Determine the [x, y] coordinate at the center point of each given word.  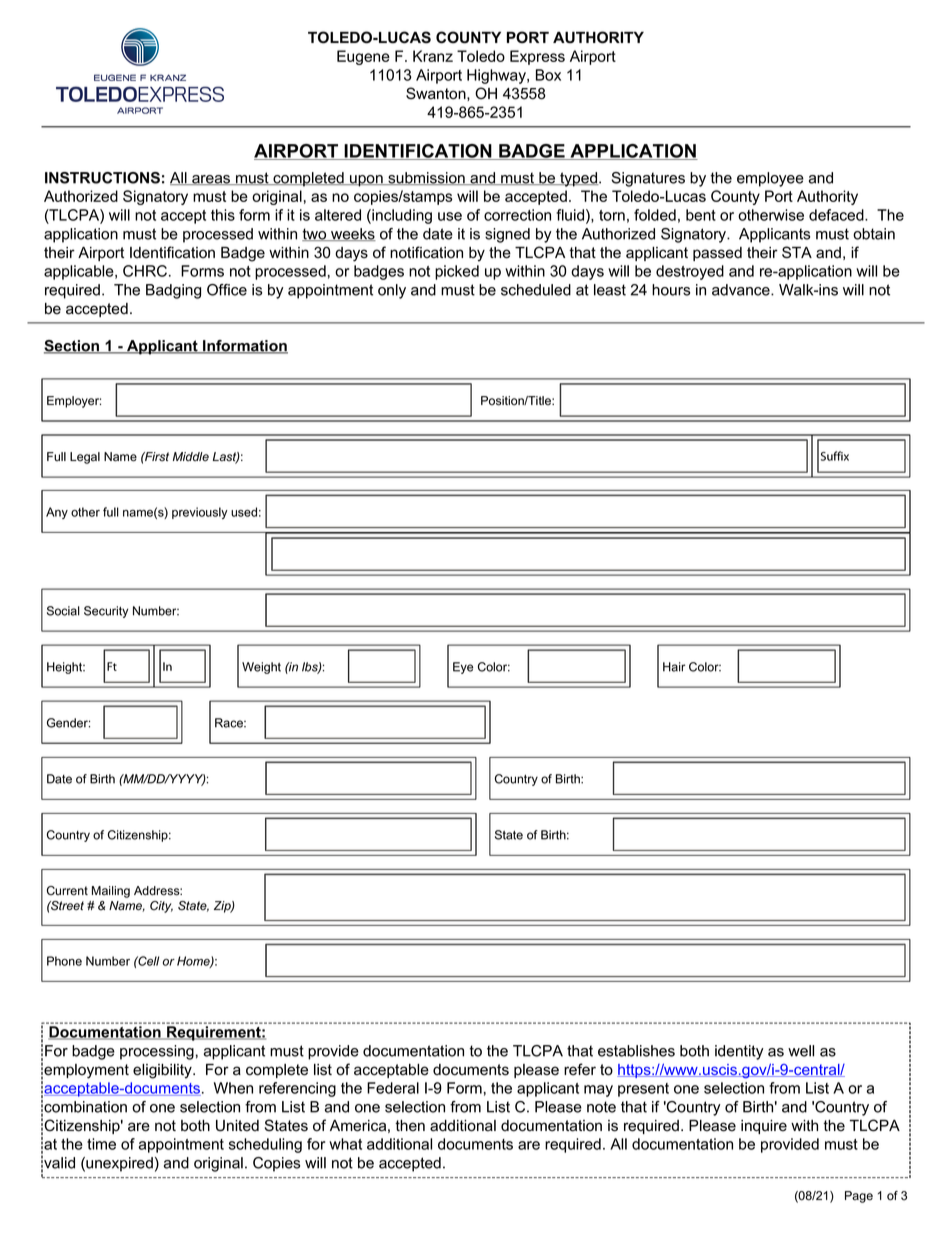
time [101, 1144]
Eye [463, 668]
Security [106, 612]
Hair [674, 667]
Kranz [433, 56]
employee [770, 179]
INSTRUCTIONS [102, 178]
